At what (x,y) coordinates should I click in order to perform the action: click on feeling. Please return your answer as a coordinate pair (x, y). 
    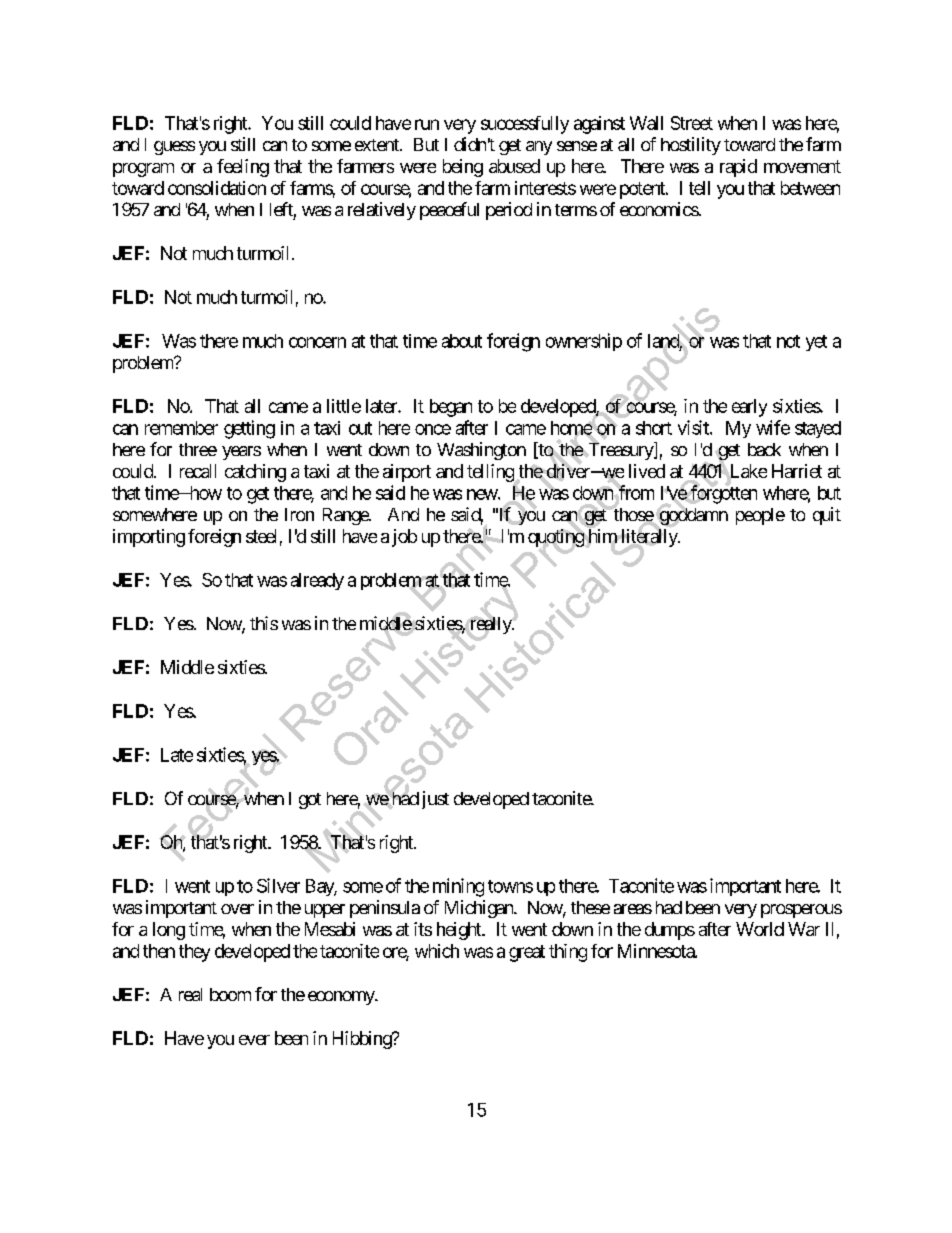
    Looking at the image, I should click on (243, 168).
